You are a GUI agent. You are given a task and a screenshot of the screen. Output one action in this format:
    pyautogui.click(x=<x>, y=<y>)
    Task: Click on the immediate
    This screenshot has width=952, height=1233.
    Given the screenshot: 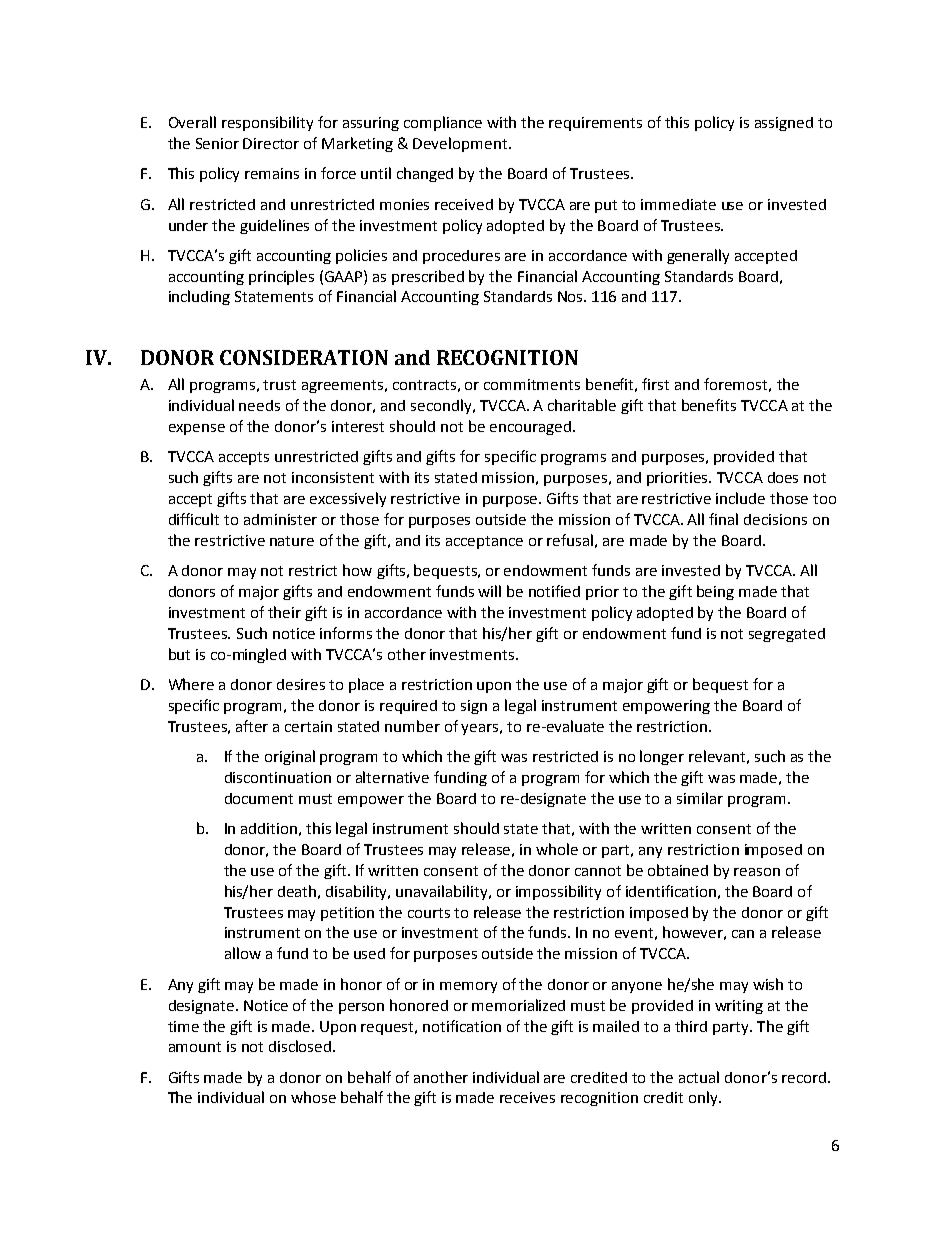 What is the action you would take?
    pyautogui.click(x=678, y=204)
